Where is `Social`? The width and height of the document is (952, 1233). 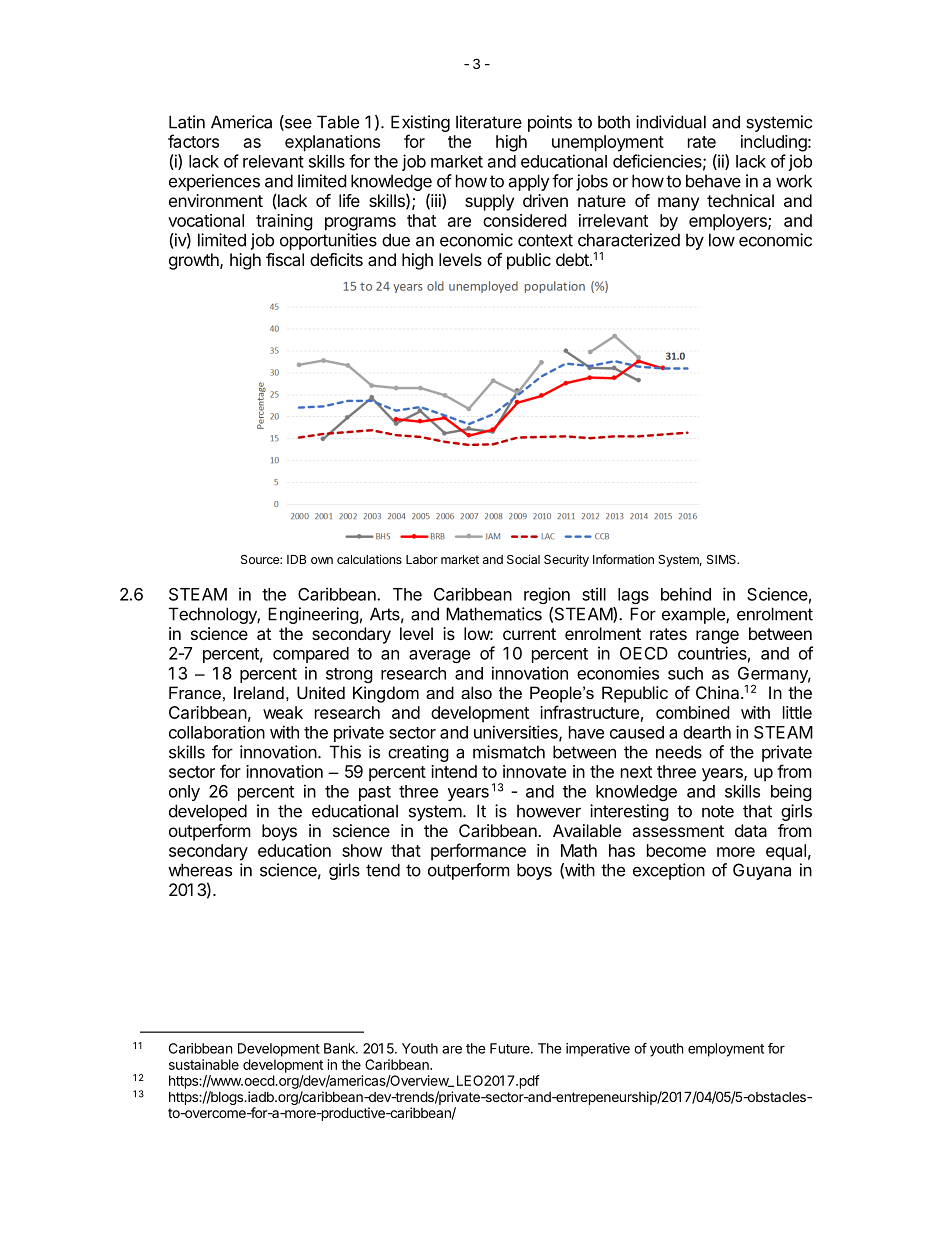
Social is located at coordinates (523, 559).
